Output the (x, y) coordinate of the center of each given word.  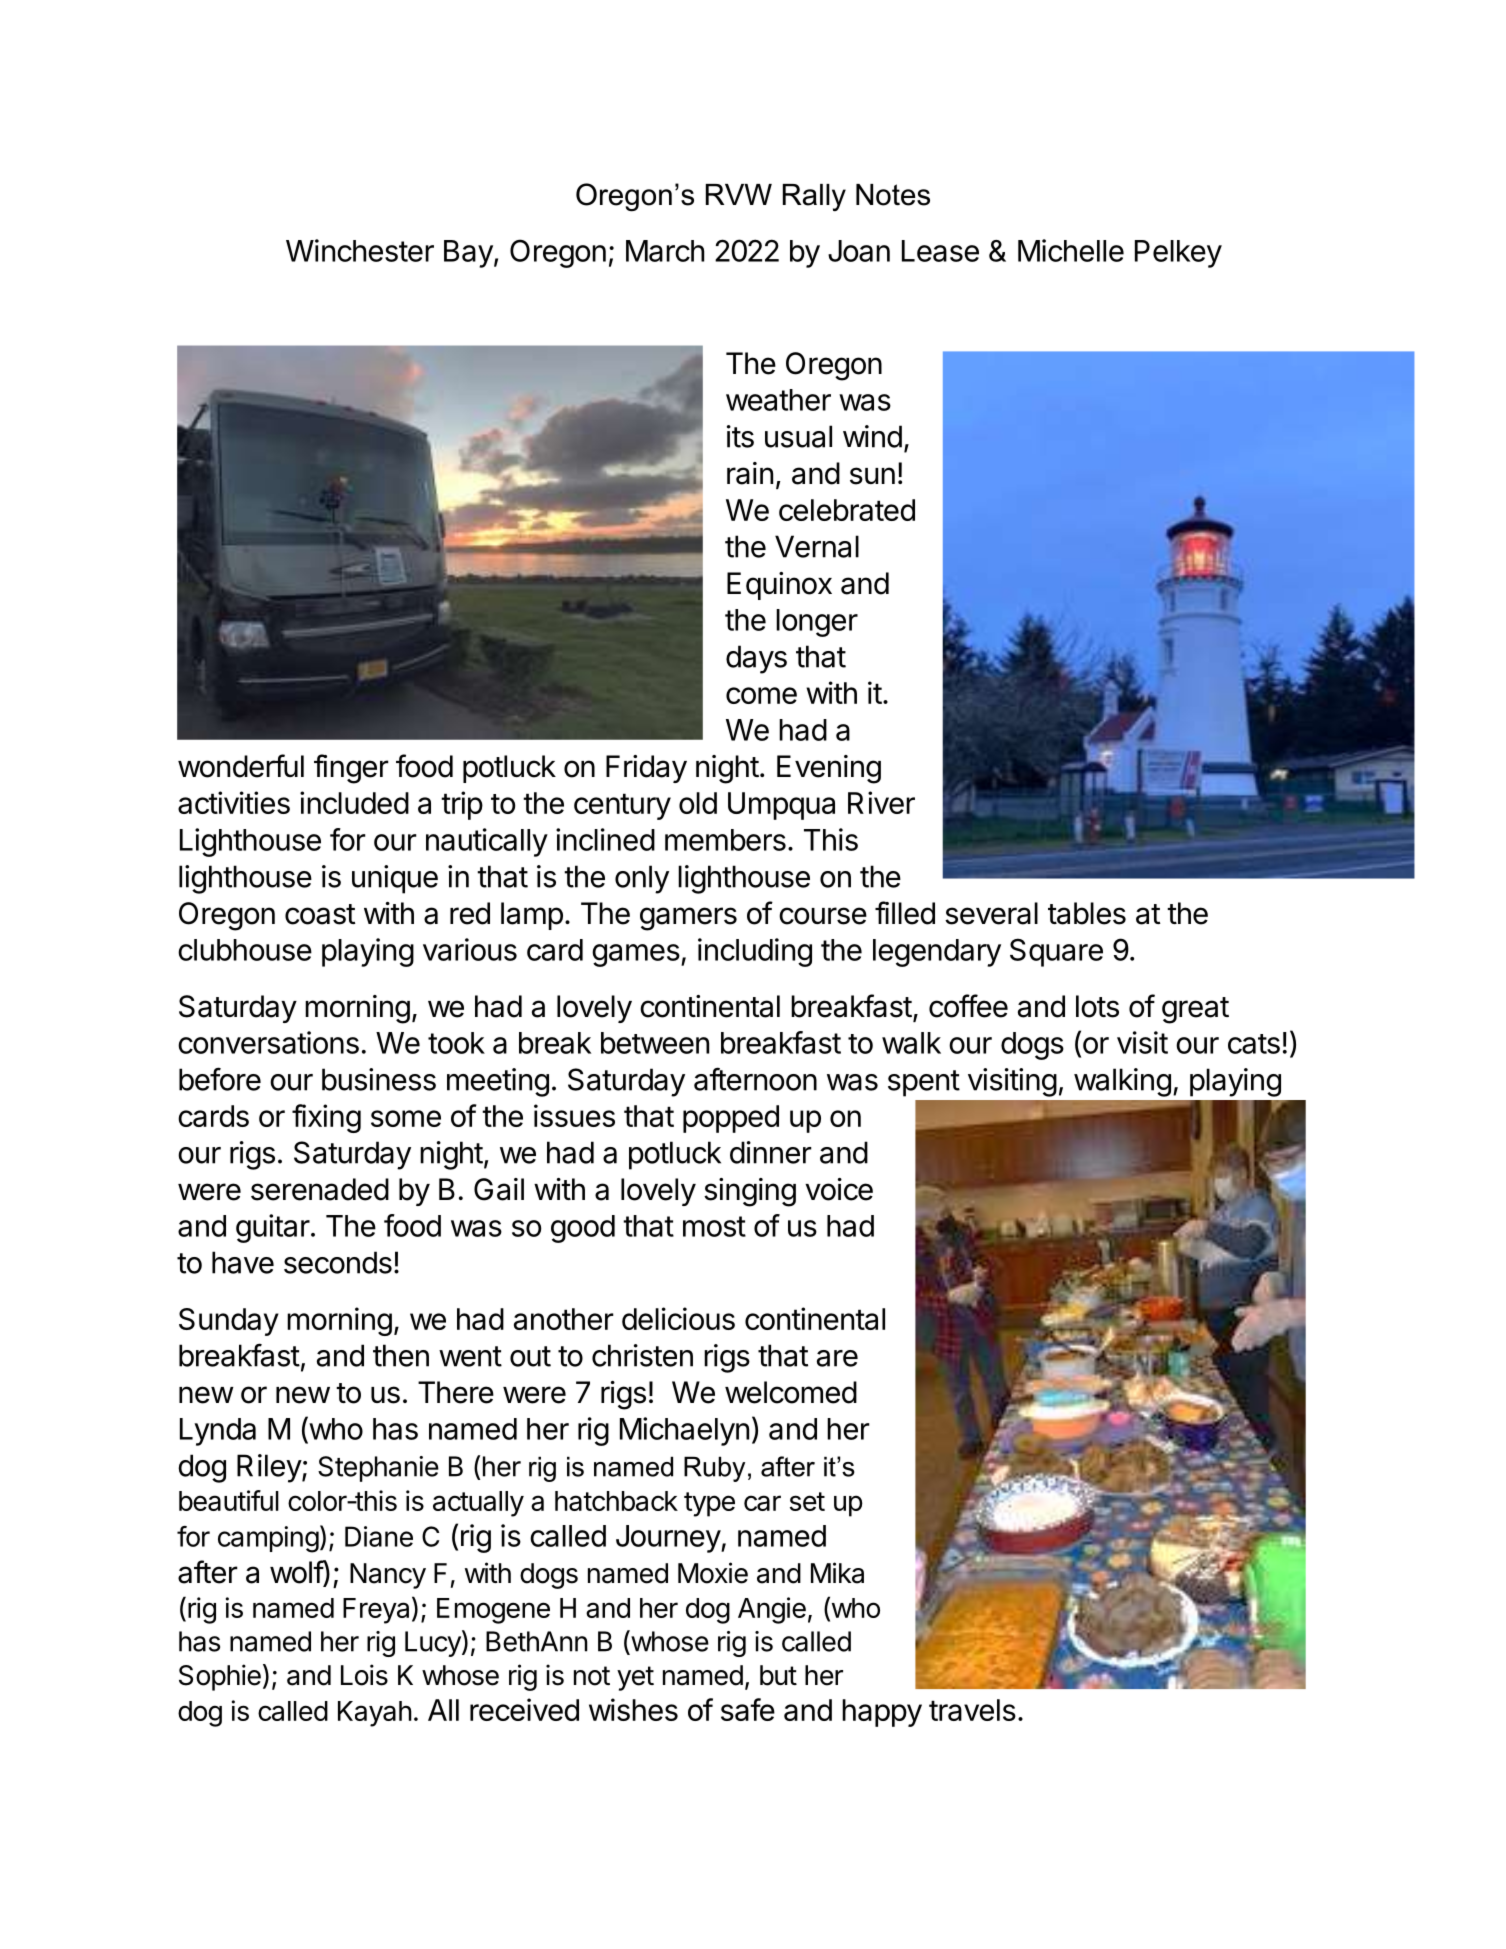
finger (351, 769)
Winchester (360, 250)
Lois (364, 1675)
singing (750, 1192)
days (756, 659)
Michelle (1071, 250)
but (778, 1675)
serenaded (320, 1189)
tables (1087, 913)
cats (1254, 1044)
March (665, 251)
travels (972, 1710)
